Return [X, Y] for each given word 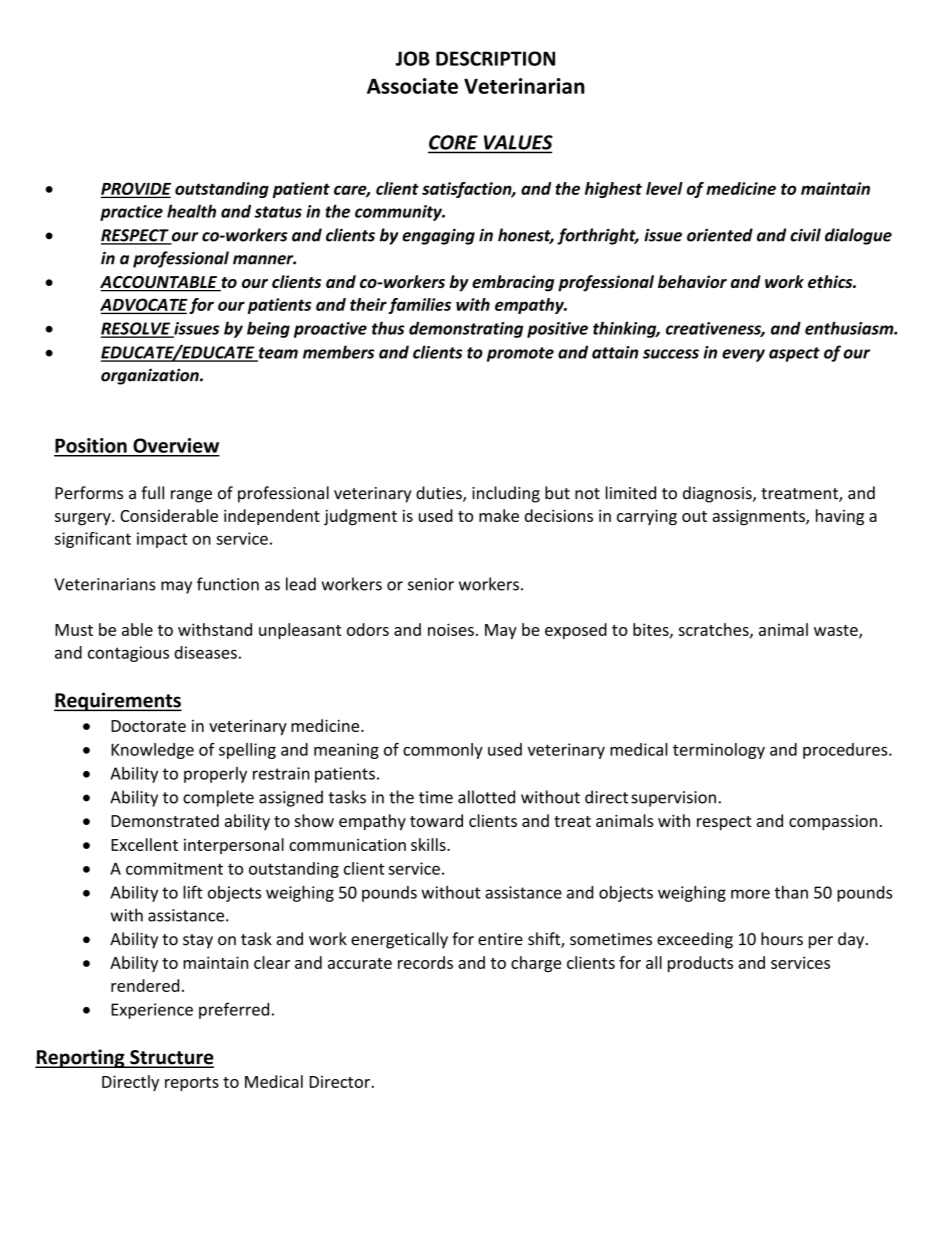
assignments [759, 517]
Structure [171, 1058]
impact [162, 540]
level [664, 188]
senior [431, 584]
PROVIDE [136, 189]
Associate [412, 86]
